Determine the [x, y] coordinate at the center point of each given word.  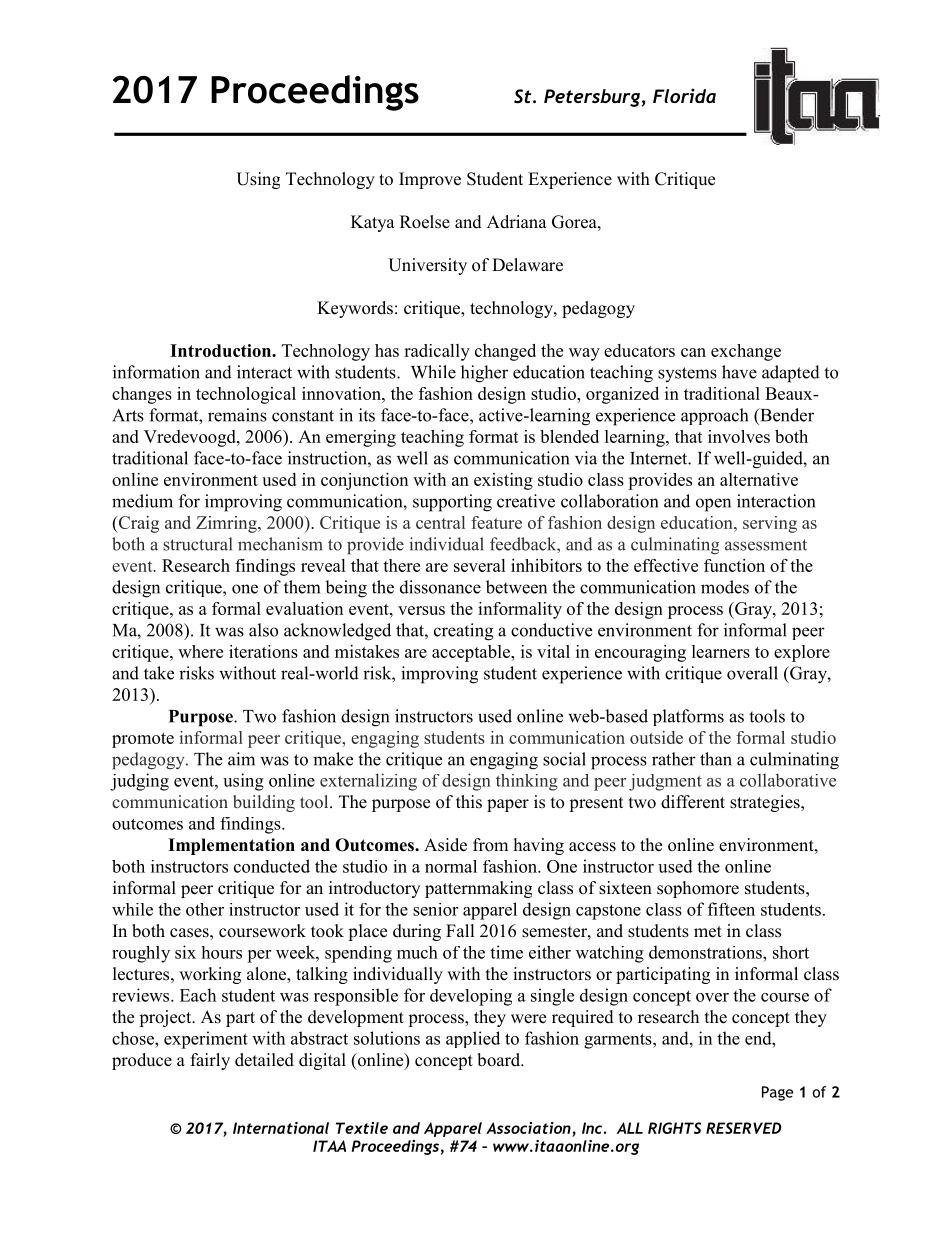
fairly [210, 1061]
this [469, 802]
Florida [684, 95]
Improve [430, 180]
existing [503, 481]
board [499, 1060]
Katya [373, 223]
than [716, 759]
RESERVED [743, 1128]
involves [739, 436]
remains [237, 415]
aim [241, 759]
